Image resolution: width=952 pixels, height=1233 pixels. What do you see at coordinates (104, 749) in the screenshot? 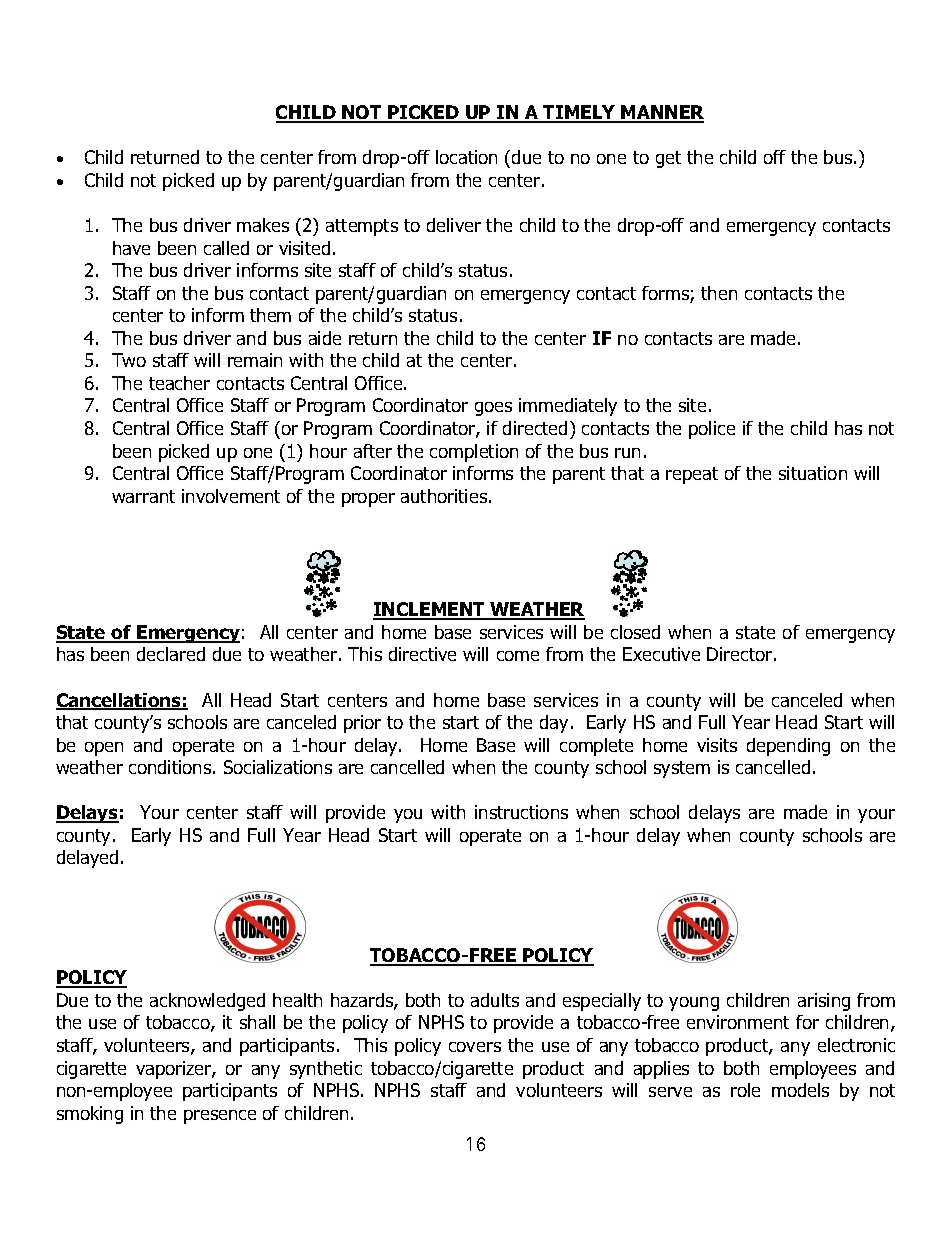
I see `open` at bounding box center [104, 749].
